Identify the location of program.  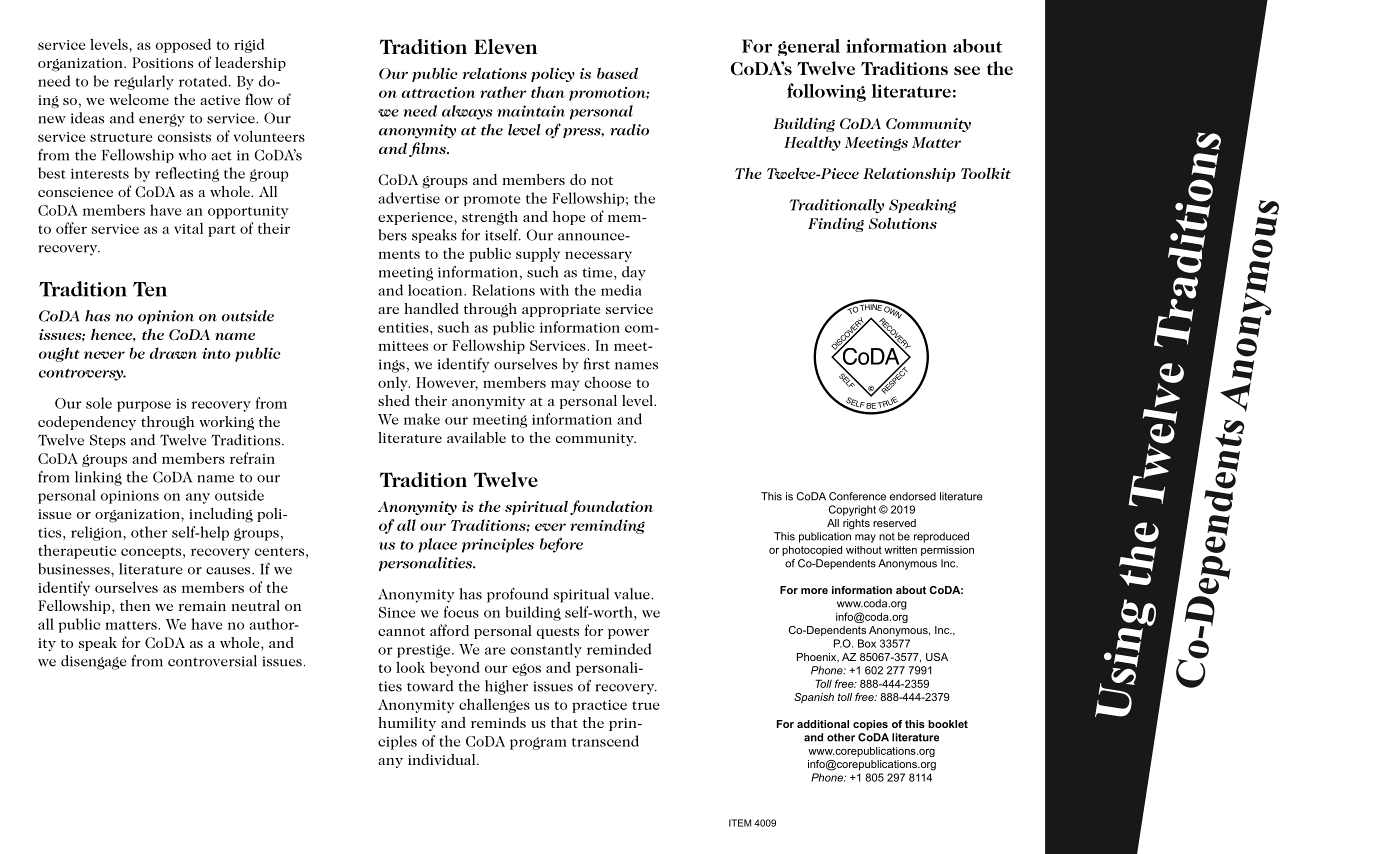
(538, 743).
